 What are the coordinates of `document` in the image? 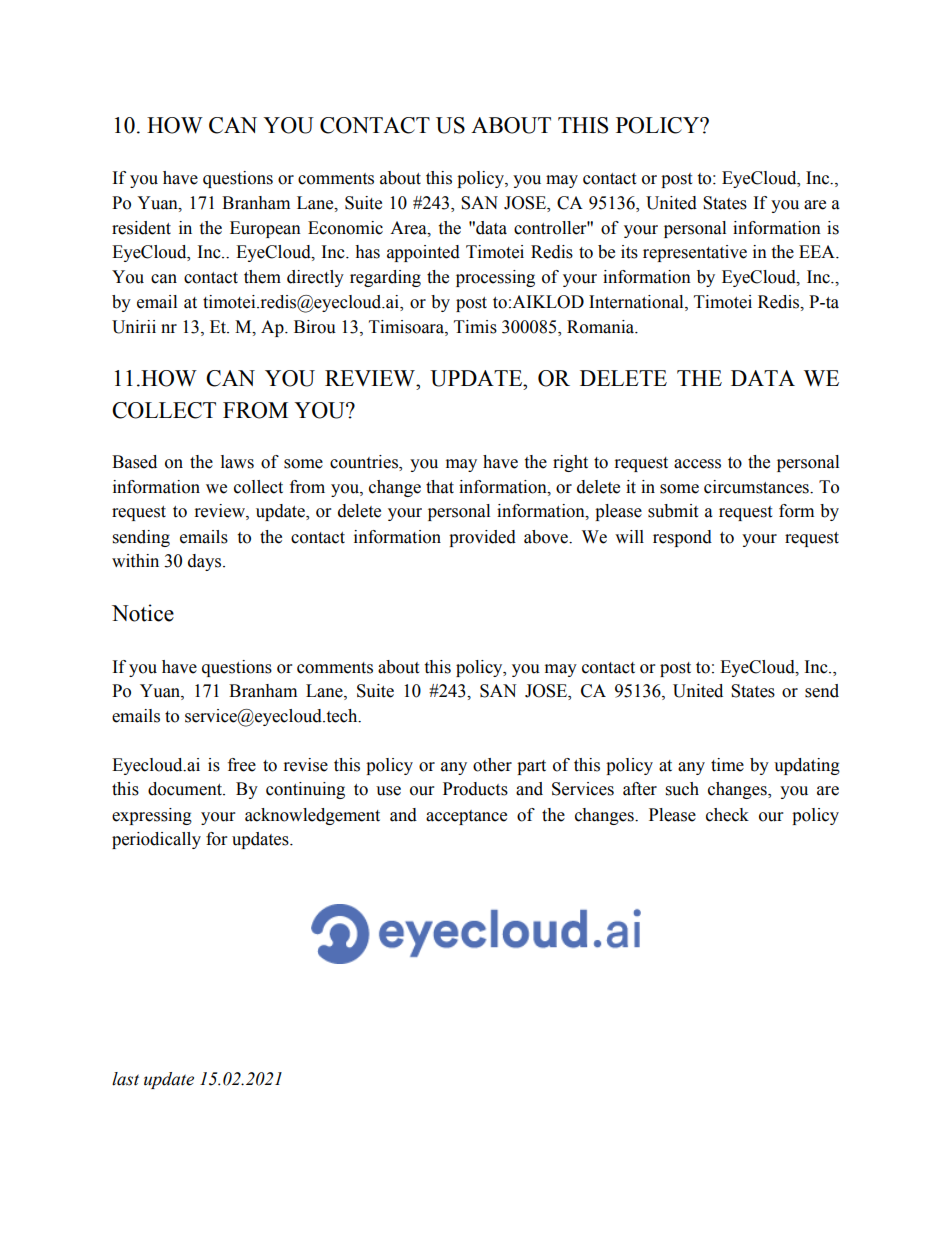 It's located at (186, 789).
